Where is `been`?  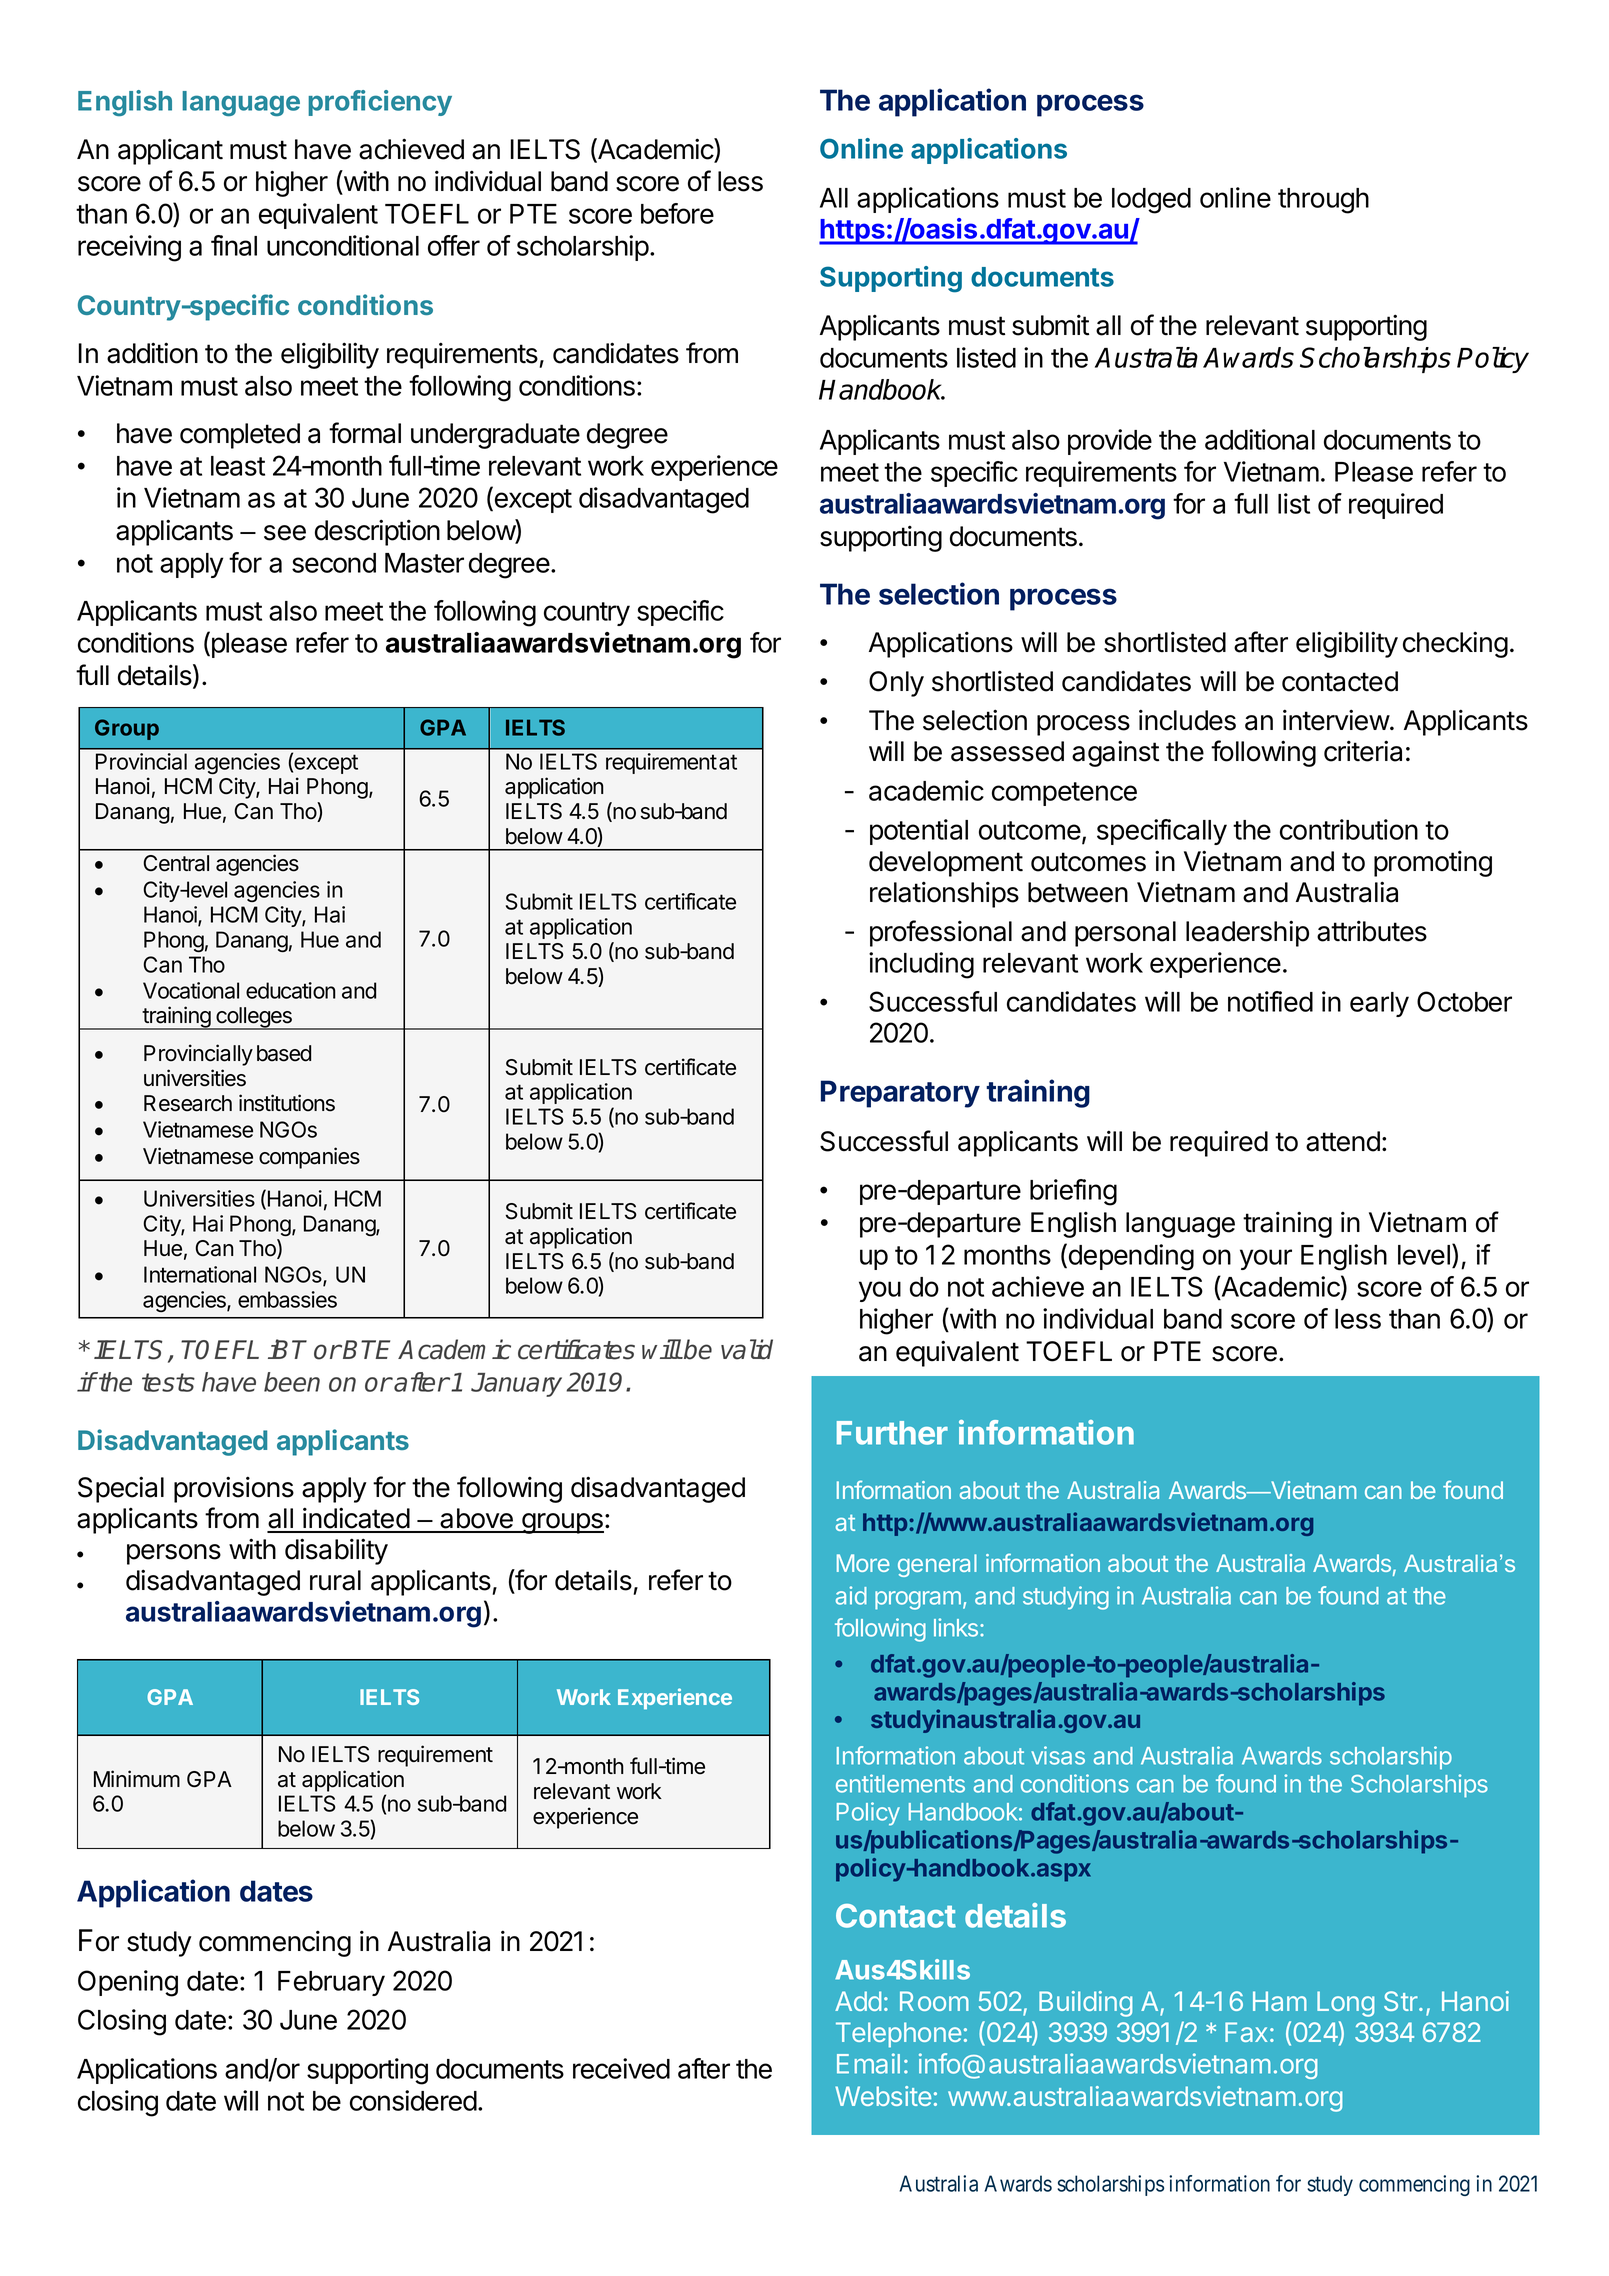
been is located at coordinates (292, 1382).
